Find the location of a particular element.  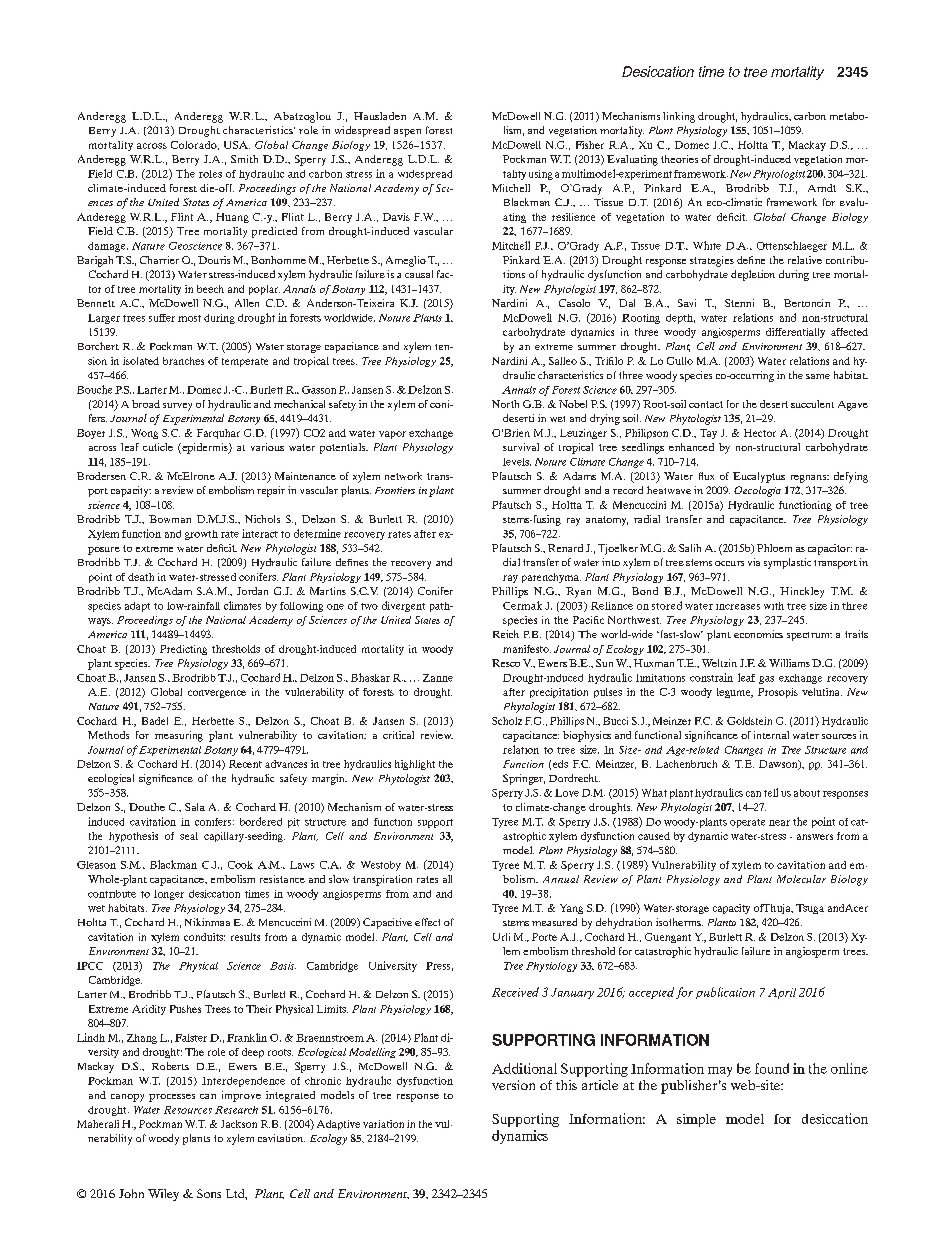

seal is located at coordinates (189, 836).
